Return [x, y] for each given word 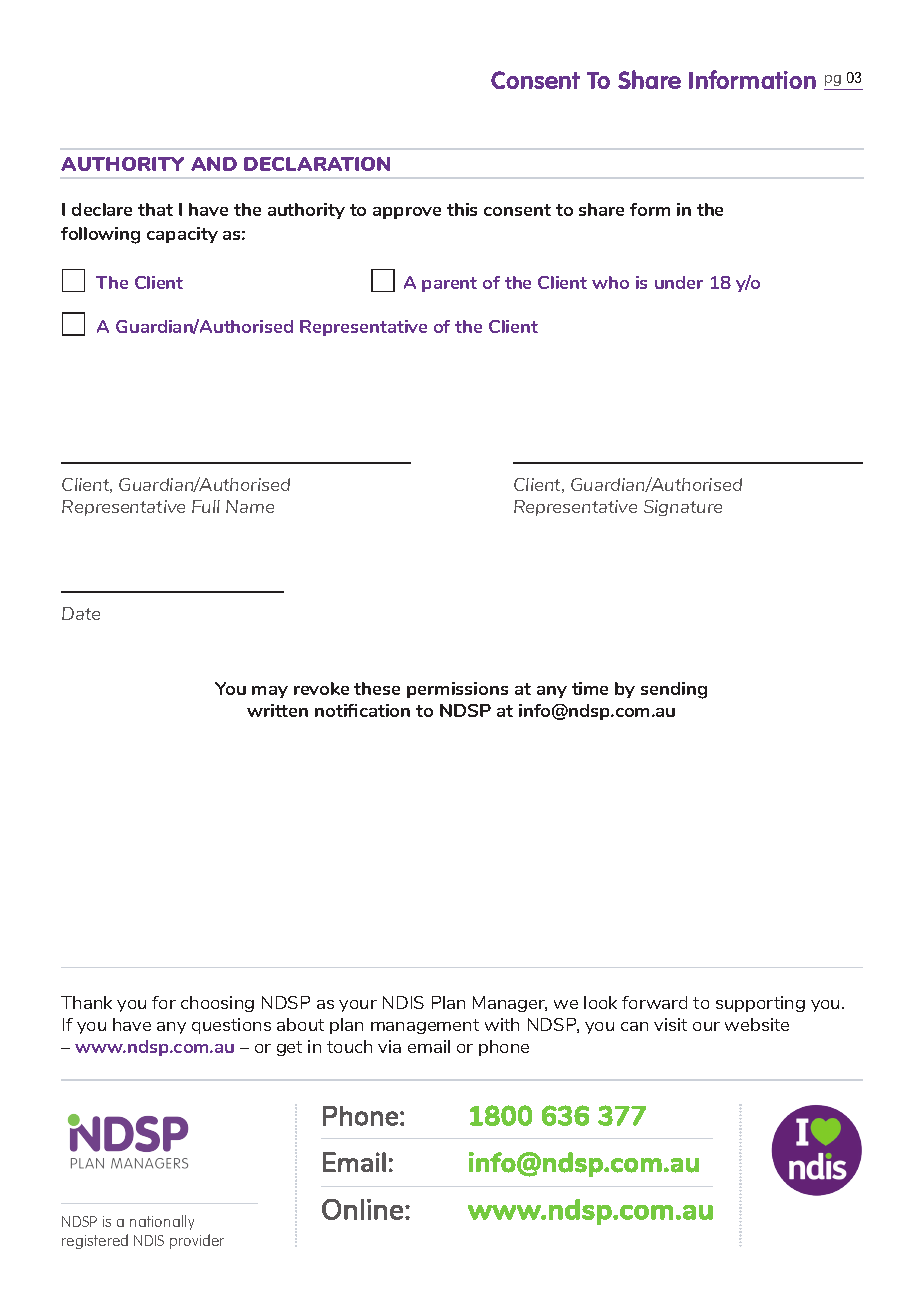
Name [250, 506]
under [679, 282]
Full [206, 506]
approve [407, 213]
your [358, 1006]
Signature [683, 508]
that [155, 209]
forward [654, 1002]
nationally [162, 1222]
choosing [217, 1004]
